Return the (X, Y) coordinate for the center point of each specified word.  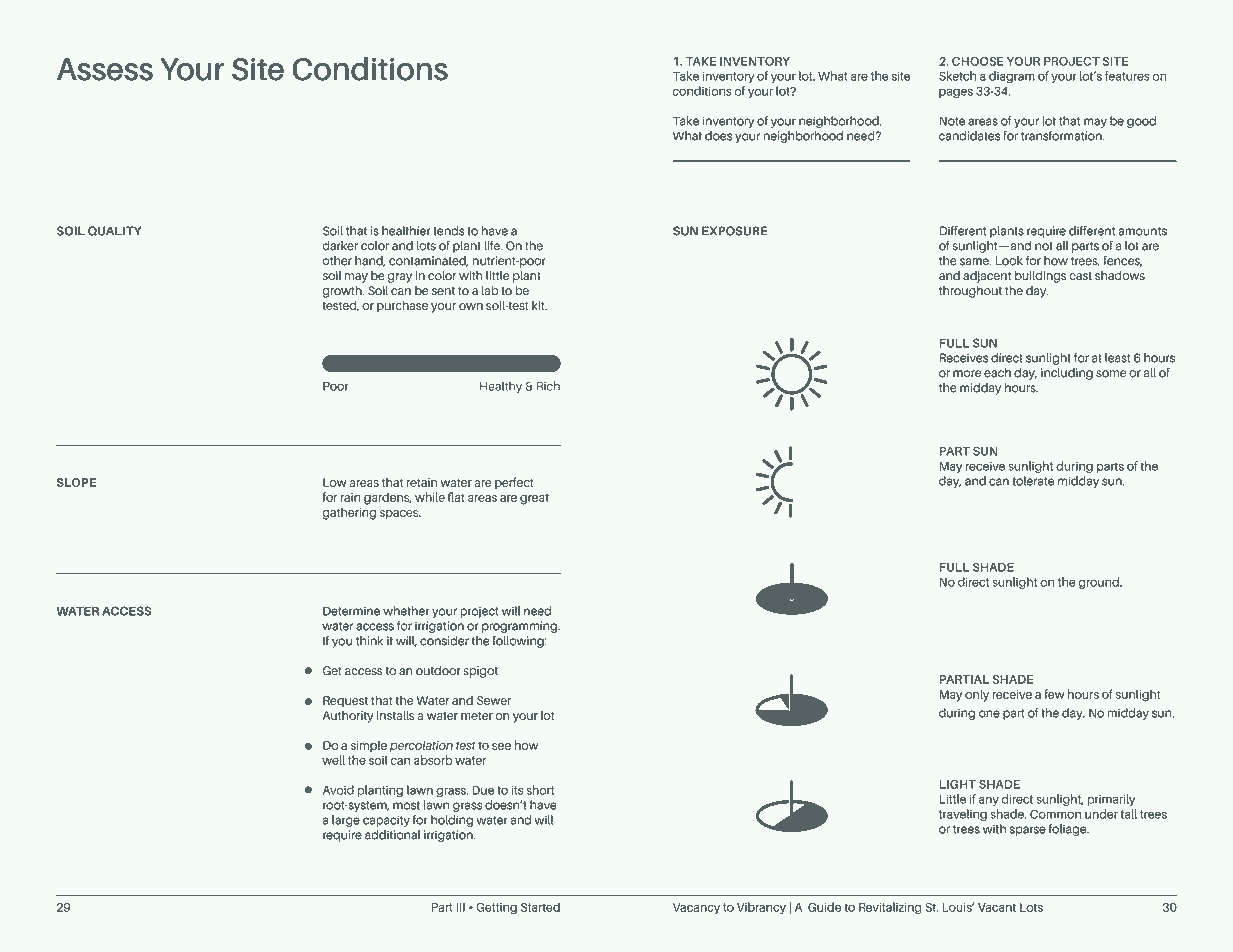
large (346, 821)
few (1054, 694)
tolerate (1033, 481)
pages (956, 93)
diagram (1012, 77)
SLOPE (76, 482)
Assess (105, 69)
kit (539, 305)
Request (345, 701)
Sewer (494, 700)
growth (343, 292)
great (534, 499)
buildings (1040, 277)
